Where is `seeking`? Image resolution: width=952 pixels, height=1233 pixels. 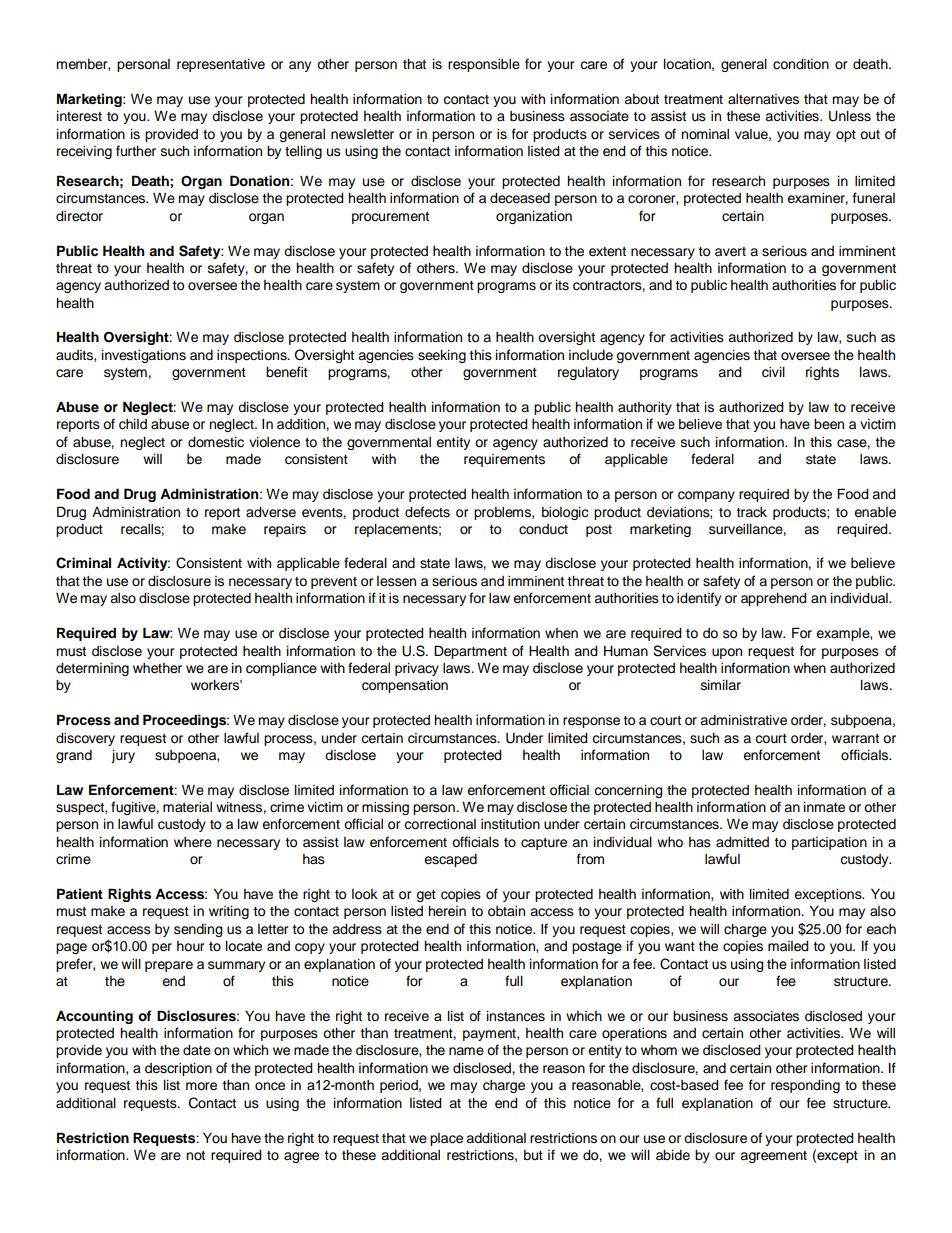 seeking is located at coordinates (442, 356).
